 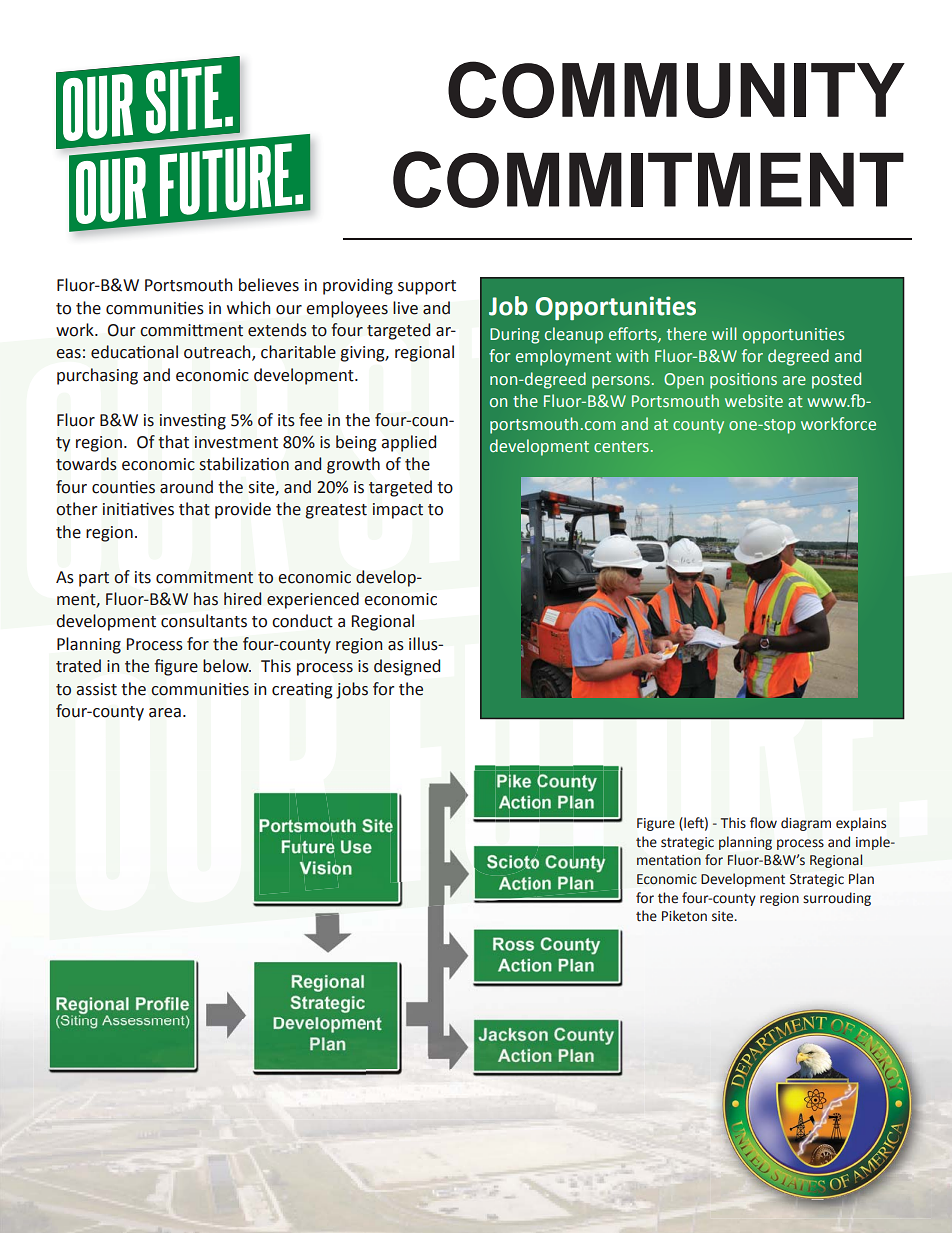 What do you see at coordinates (352, 690) in the screenshot?
I see `jobs` at bounding box center [352, 690].
